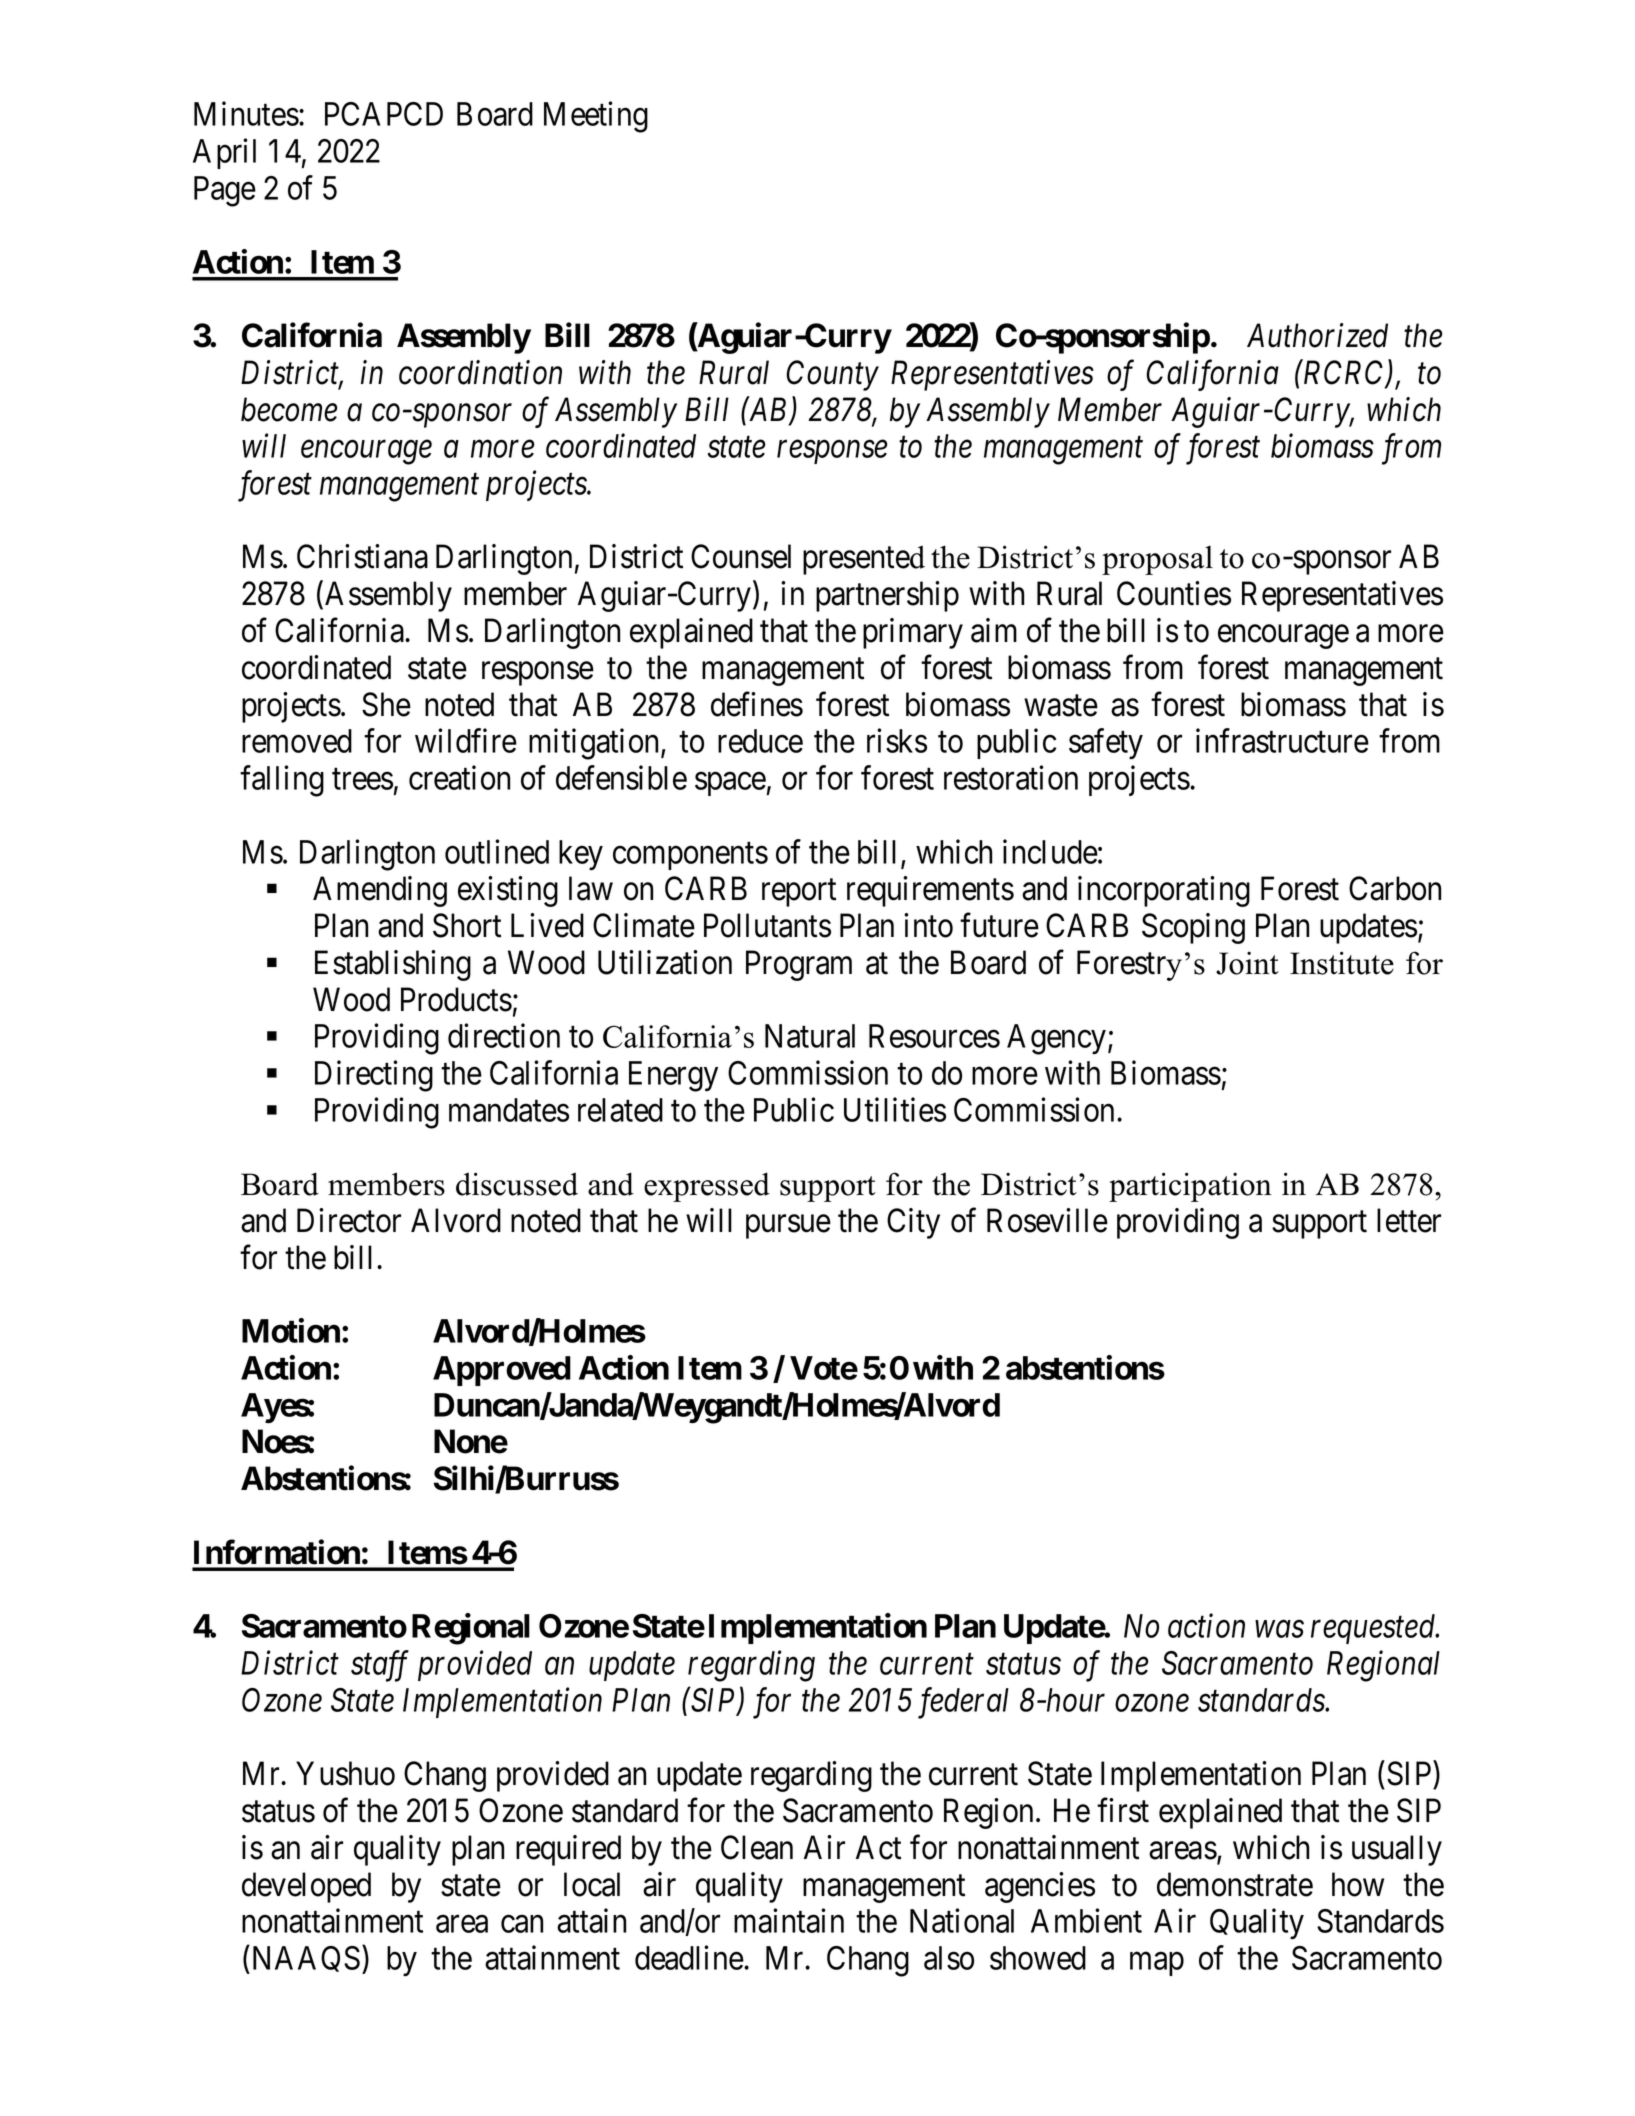 The width and height of the document is (1635, 2116). I want to click on developed, so click(306, 1887).
